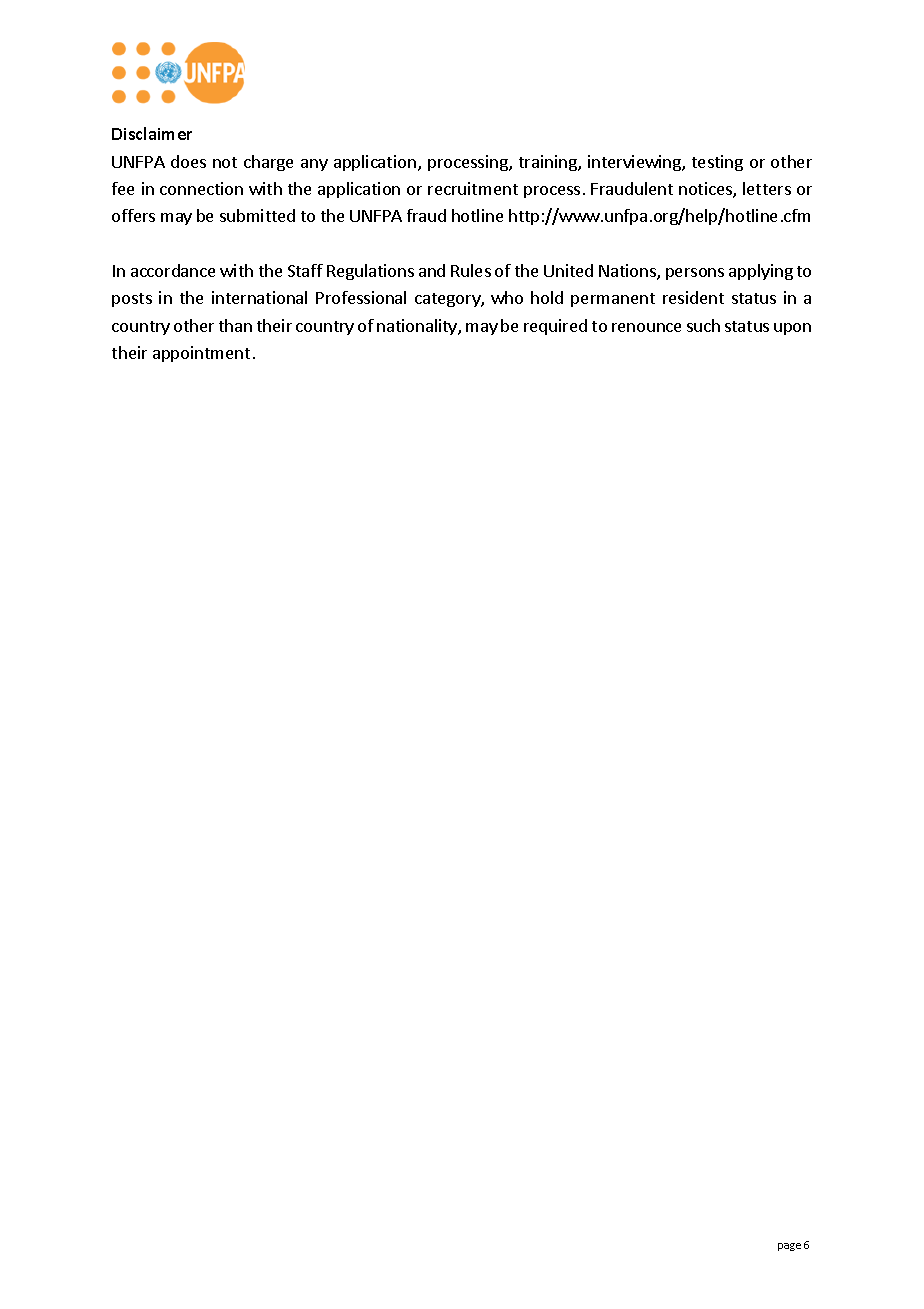 This screenshot has height=1309, width=924. I want to click on recruitment, so click(473, 188).
